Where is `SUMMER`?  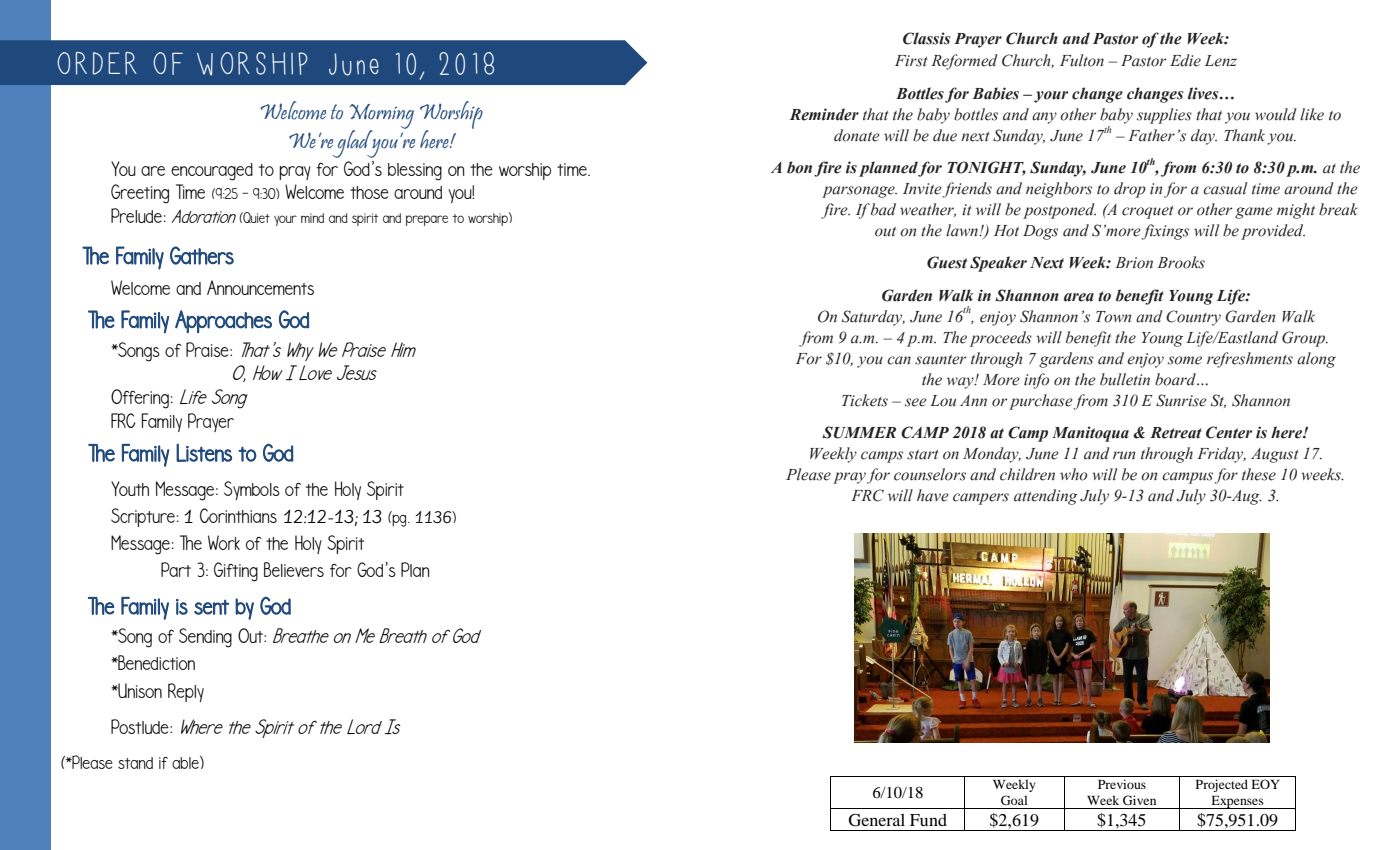
SUMMER is located at coordinates (859, 432).
